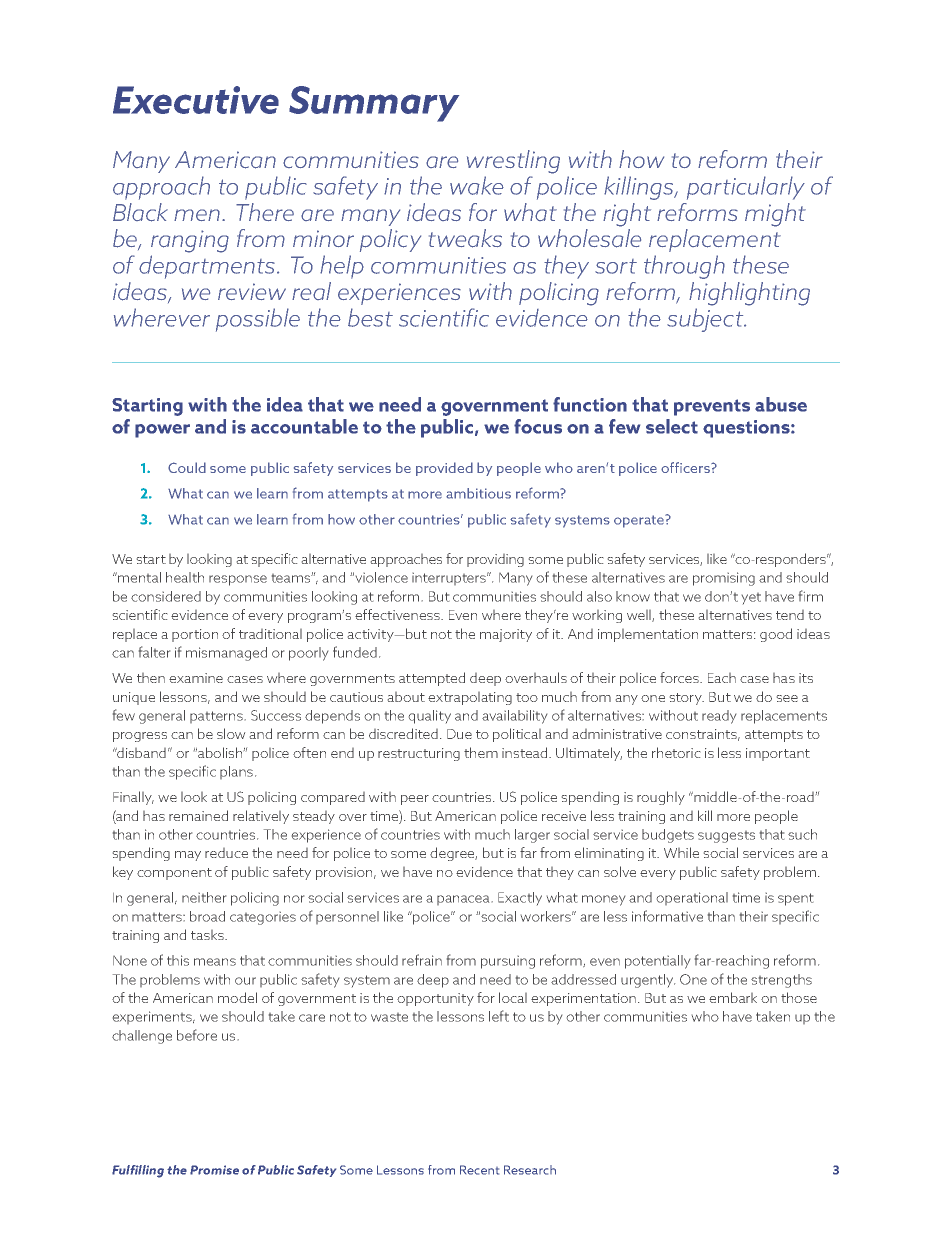 This page has height=1233, width=952. I want to click on operational, so click(692, 898).
